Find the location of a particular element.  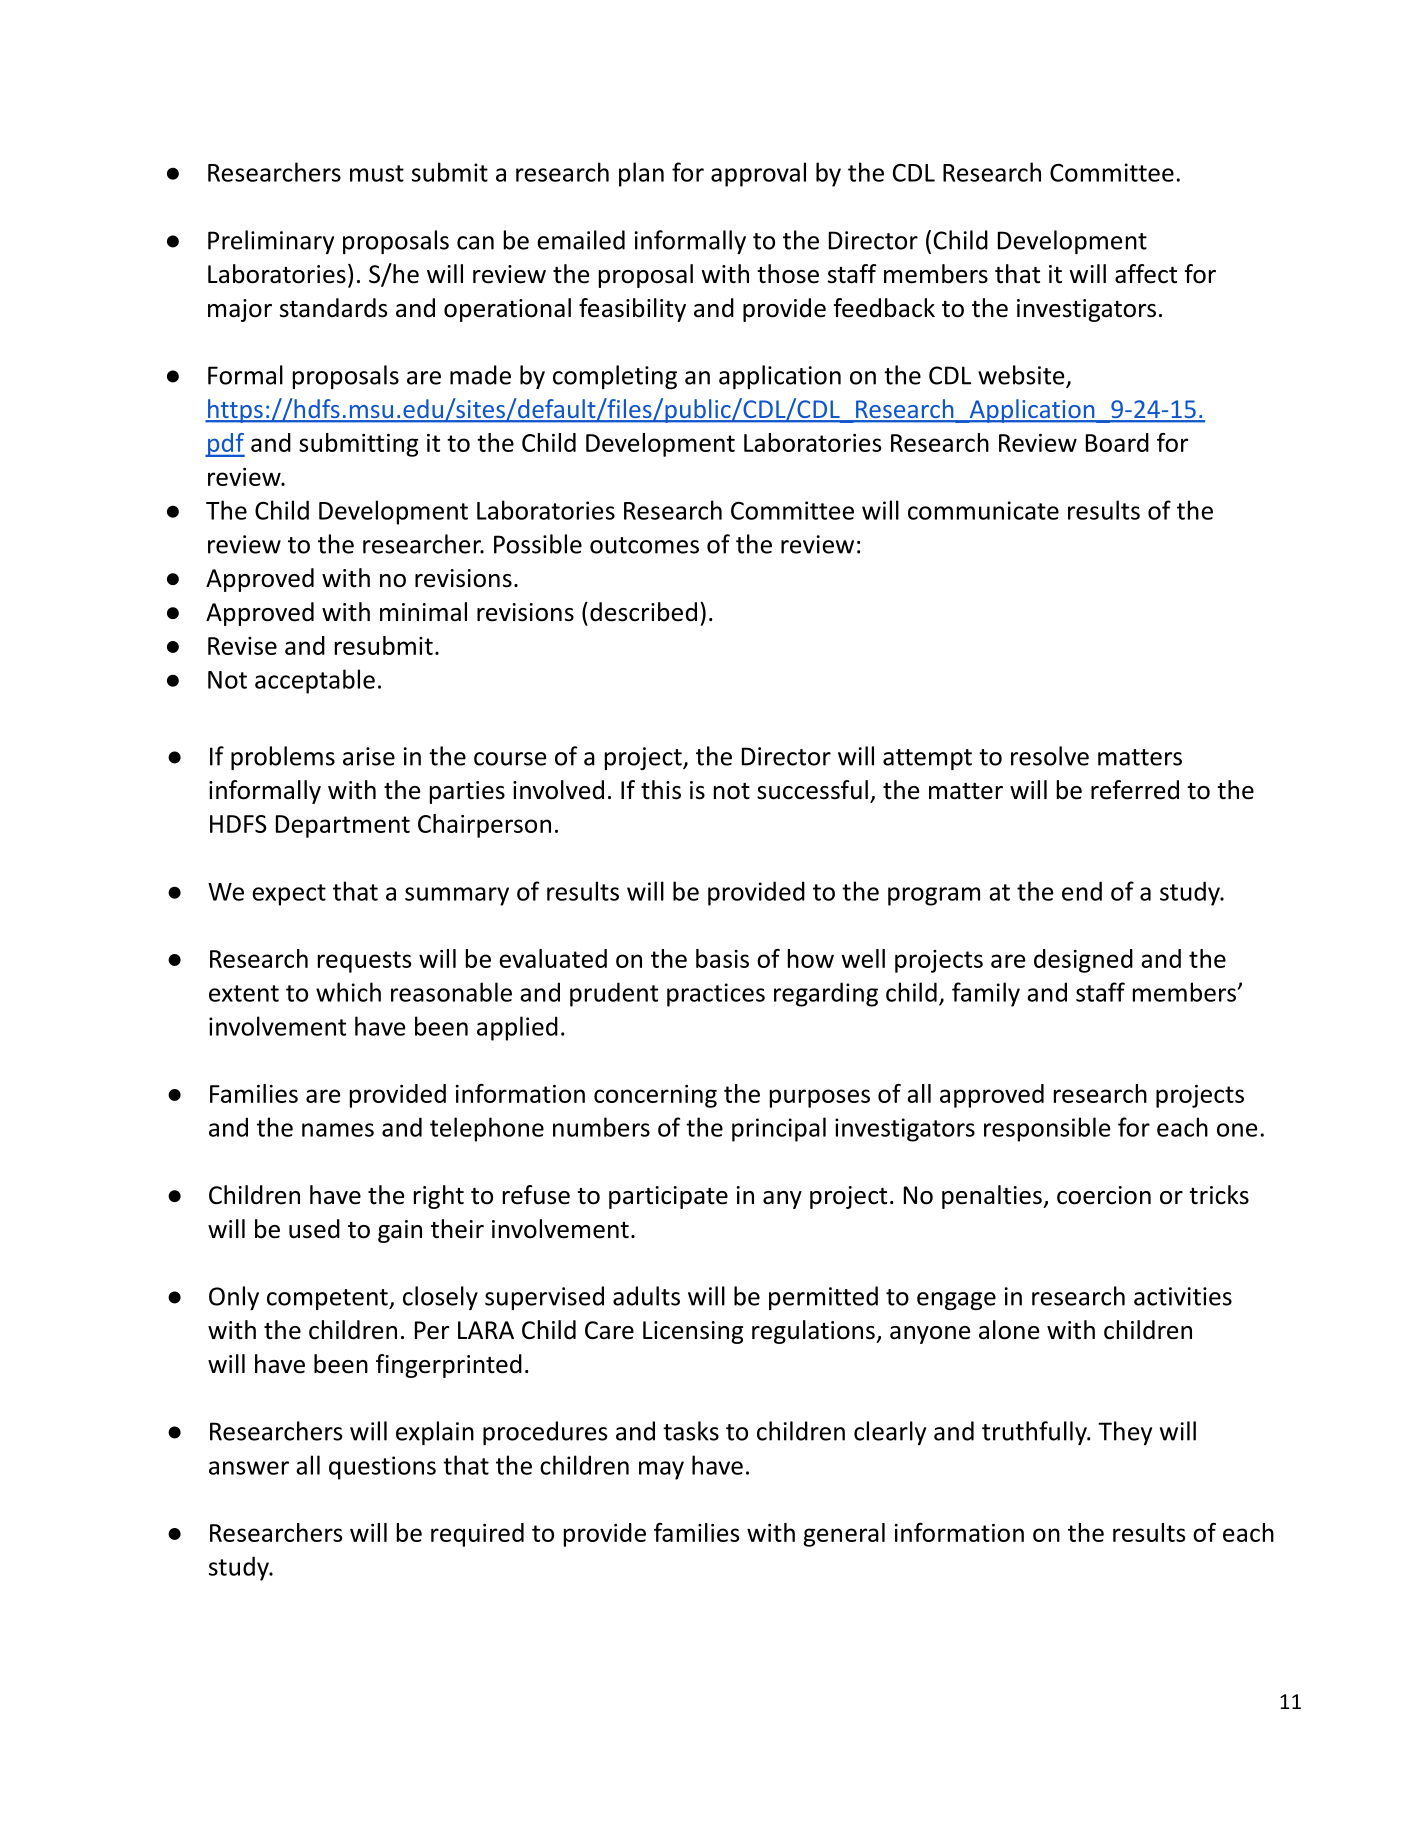

questions is located at coordinates (382, 1468).
